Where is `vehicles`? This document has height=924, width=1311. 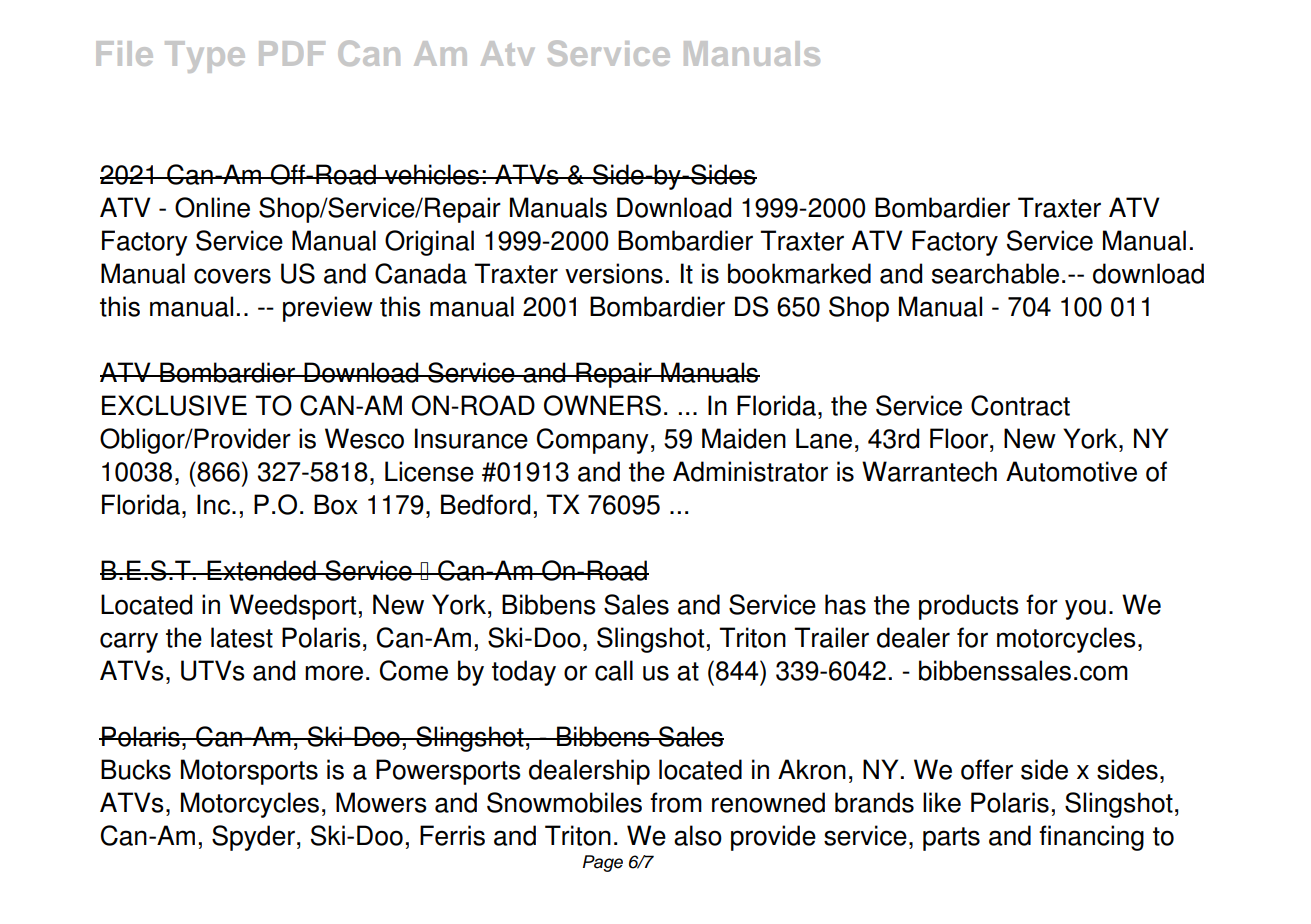 vehicles is located at coordinates (432, 174).
